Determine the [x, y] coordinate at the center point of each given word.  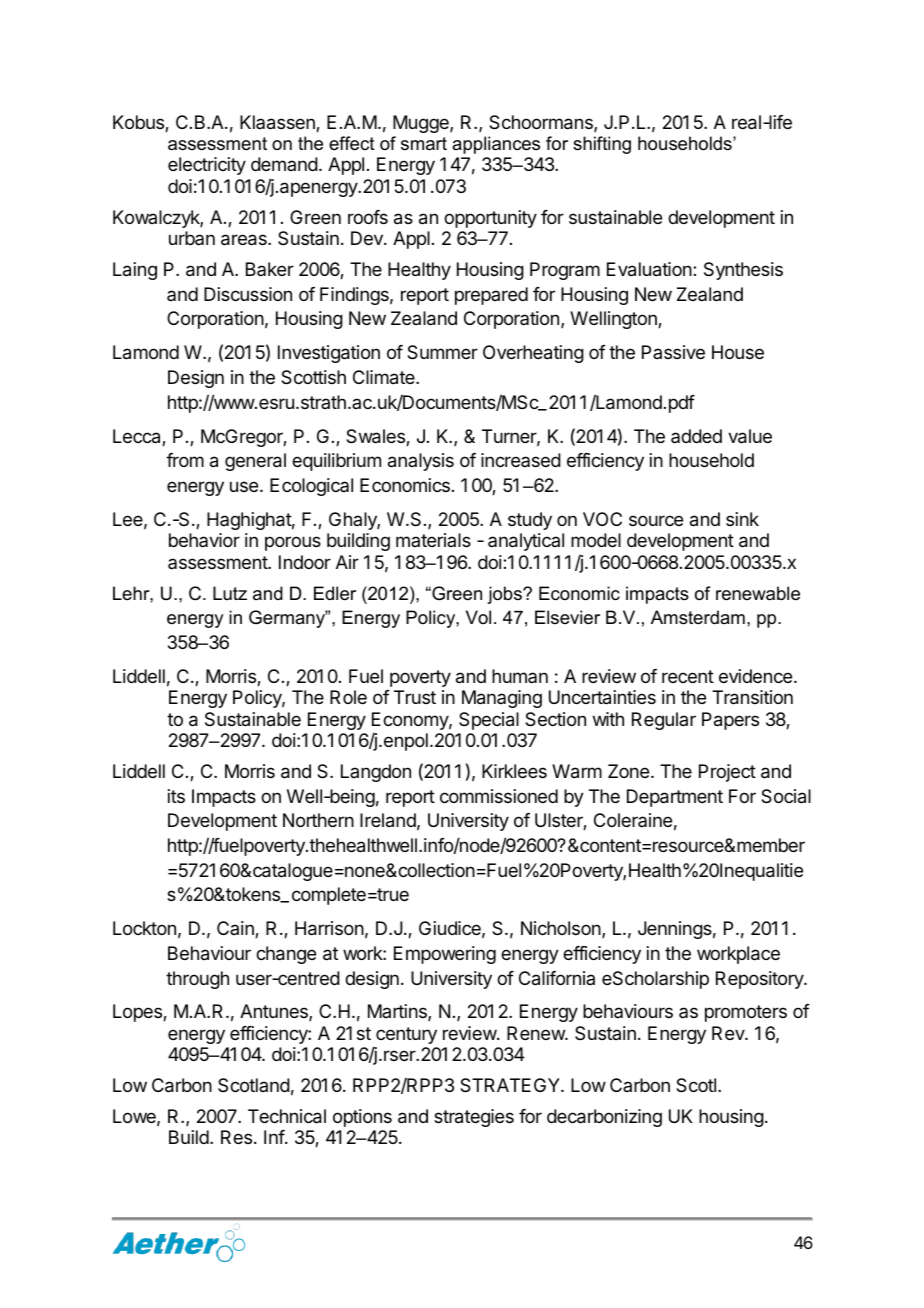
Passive [673, 352]
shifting [602, 145]
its [176, 796]
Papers [730, 721]
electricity [207, 166]
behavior [204, 540]
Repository [760, 980]
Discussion [248, 294]
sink [742, 519]
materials [433, 540]
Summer [442, 352]
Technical [287, 1116]
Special [489, 721]
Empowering [445, 955]
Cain [236, 929]
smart [424, 143]
